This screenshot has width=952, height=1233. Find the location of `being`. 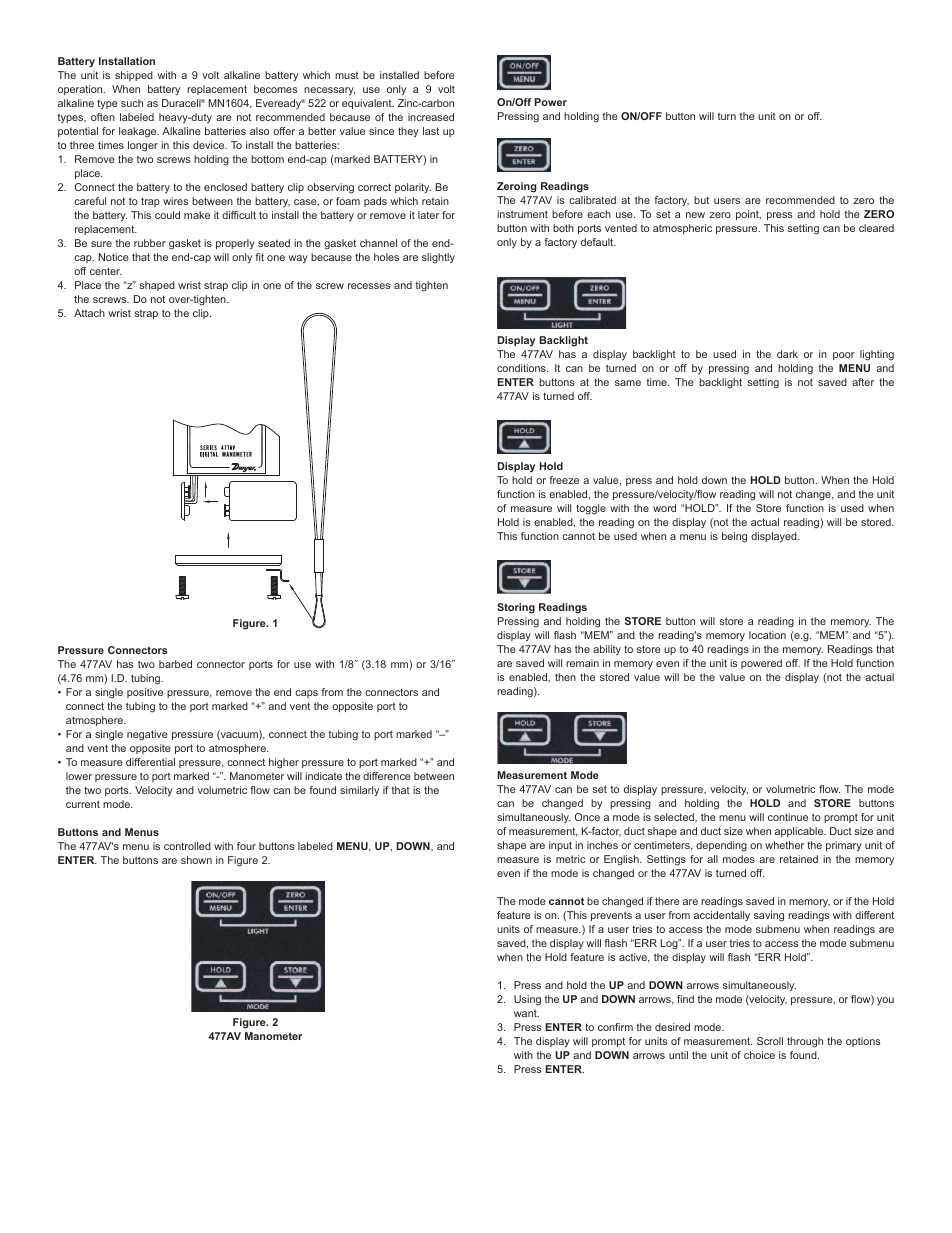

being is located at coordinates (734, 537).
